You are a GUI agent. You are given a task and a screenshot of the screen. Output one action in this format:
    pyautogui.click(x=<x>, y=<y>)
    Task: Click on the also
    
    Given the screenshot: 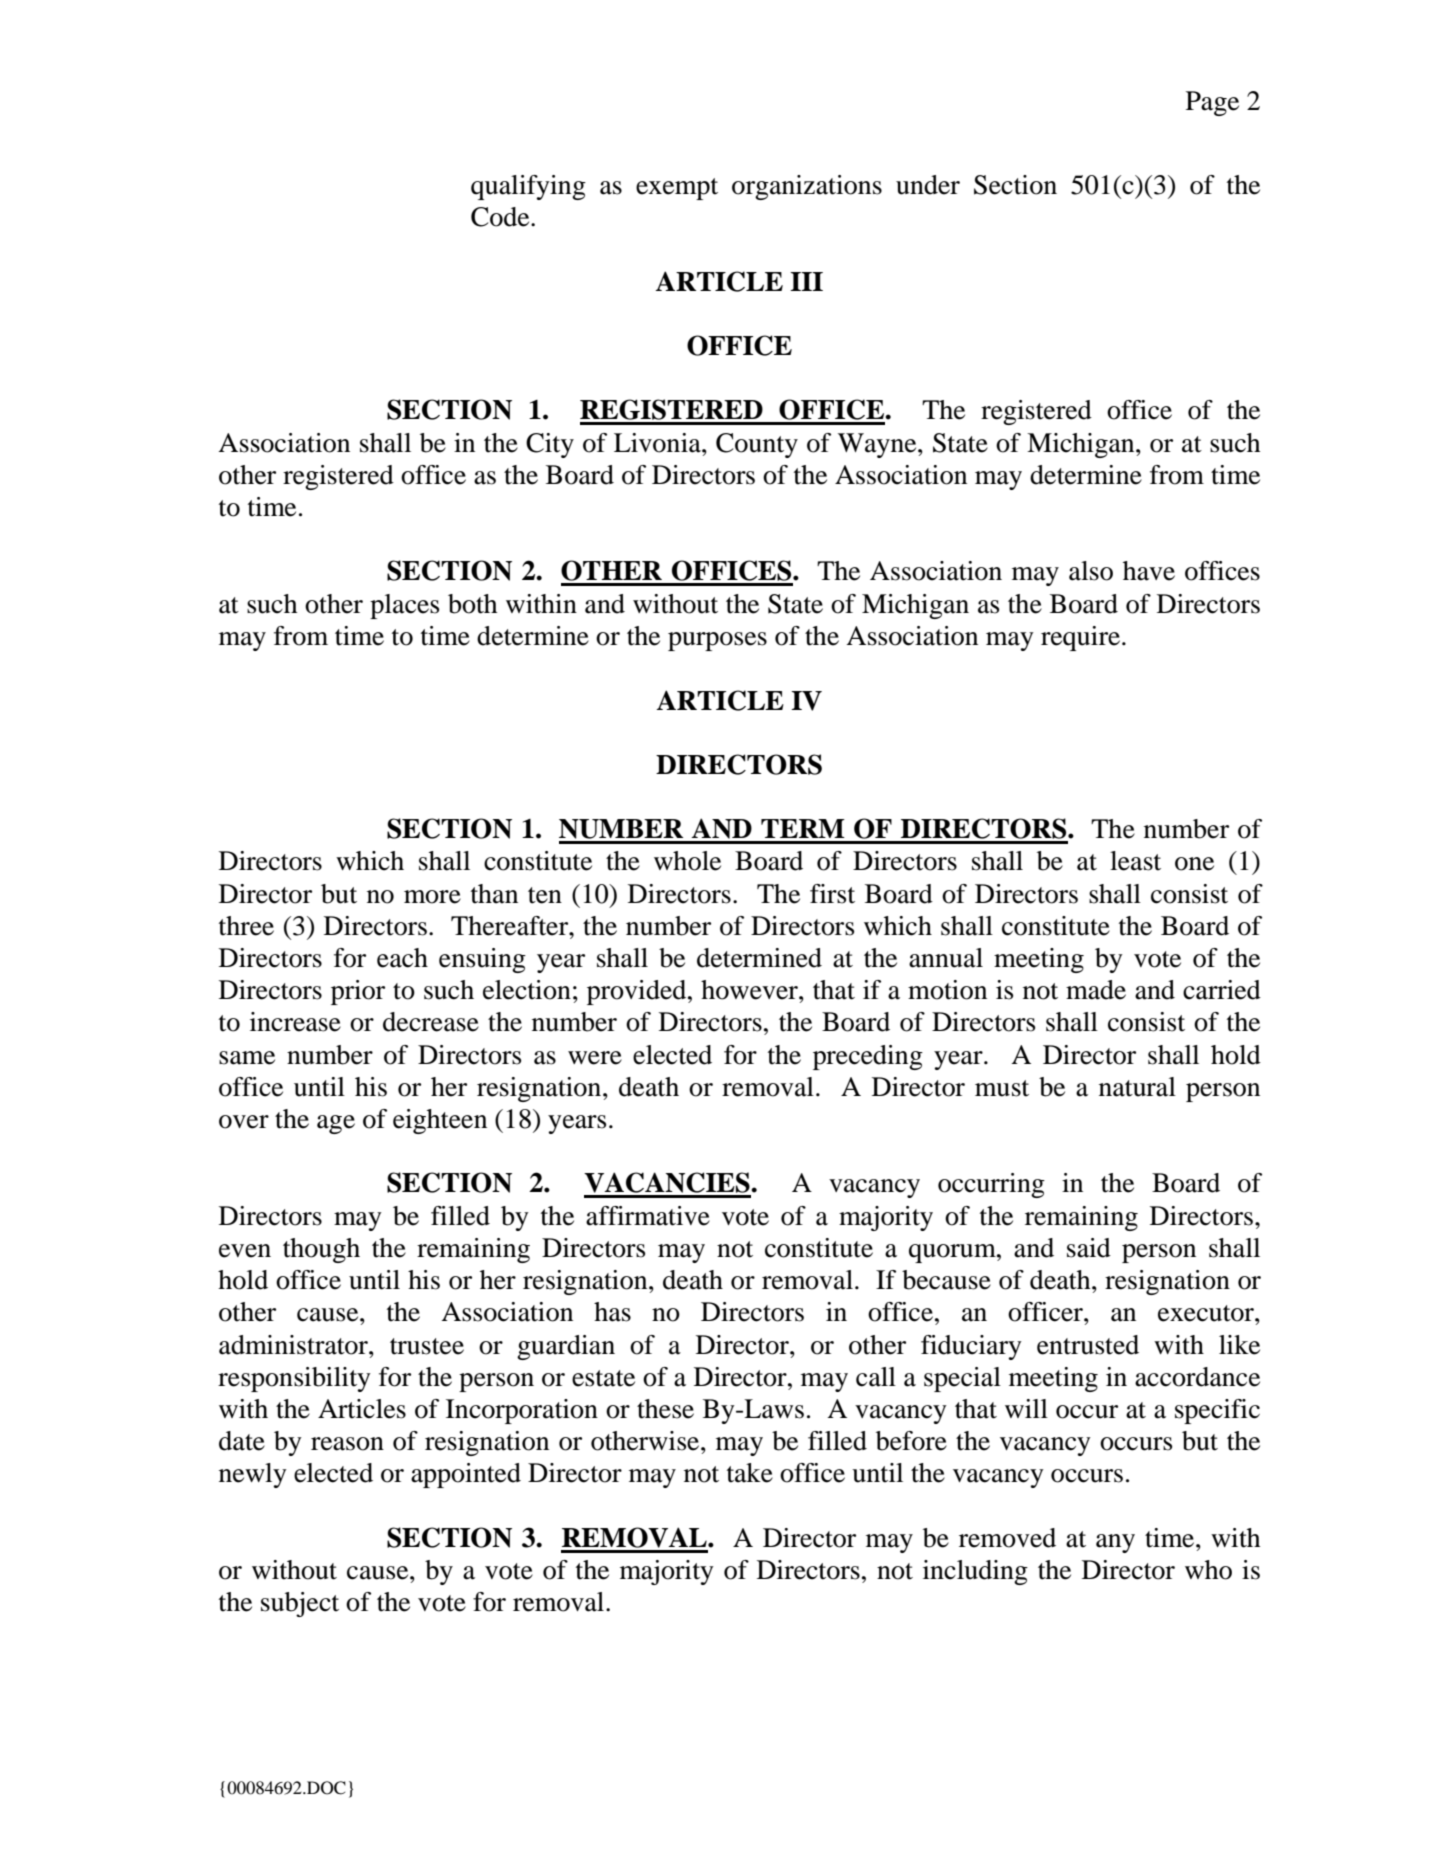 What is the action you would take?
    pyautogui.click(x=1091, y=571)
